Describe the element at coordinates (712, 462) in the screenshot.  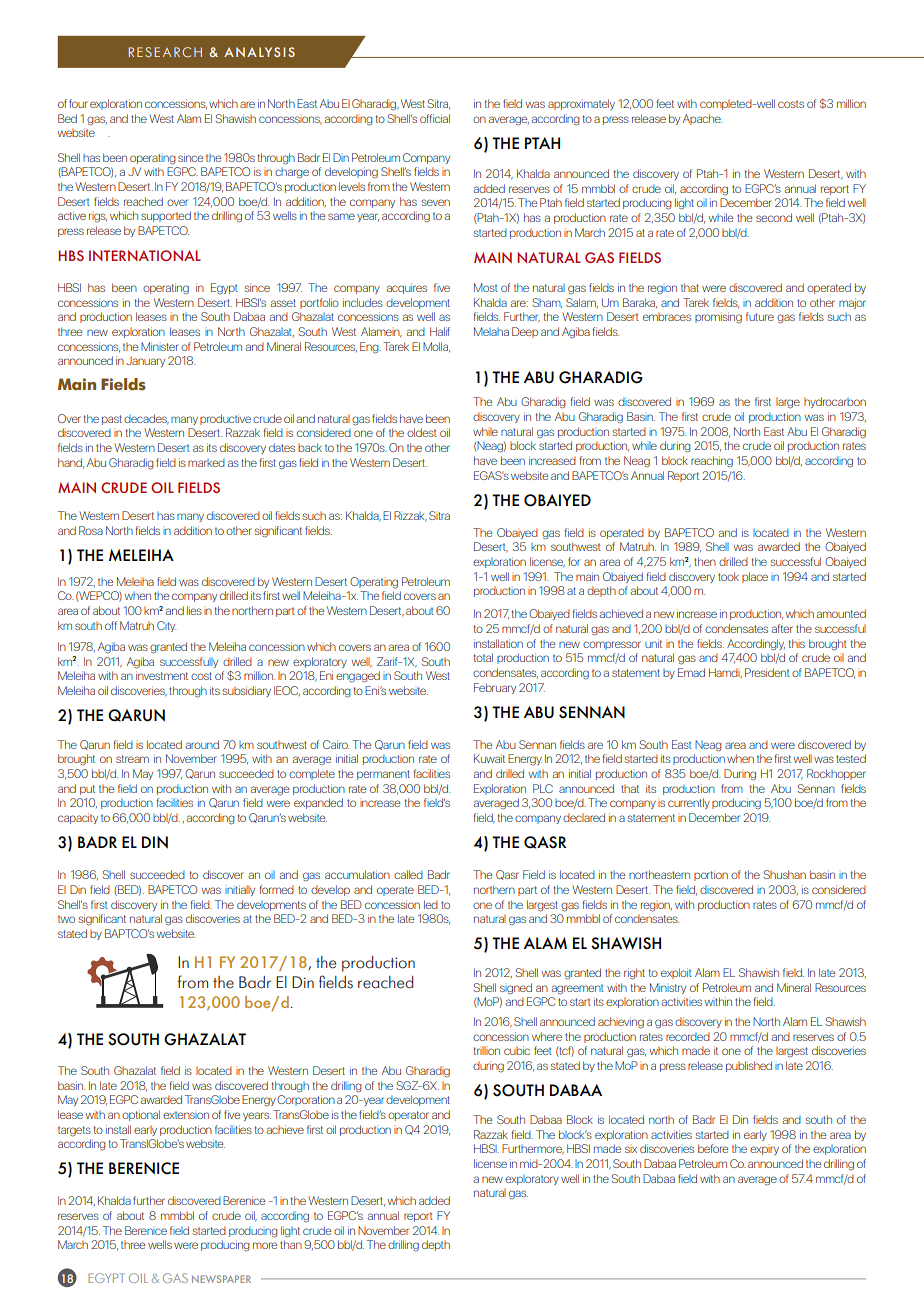
I see `reaching` at that location.
